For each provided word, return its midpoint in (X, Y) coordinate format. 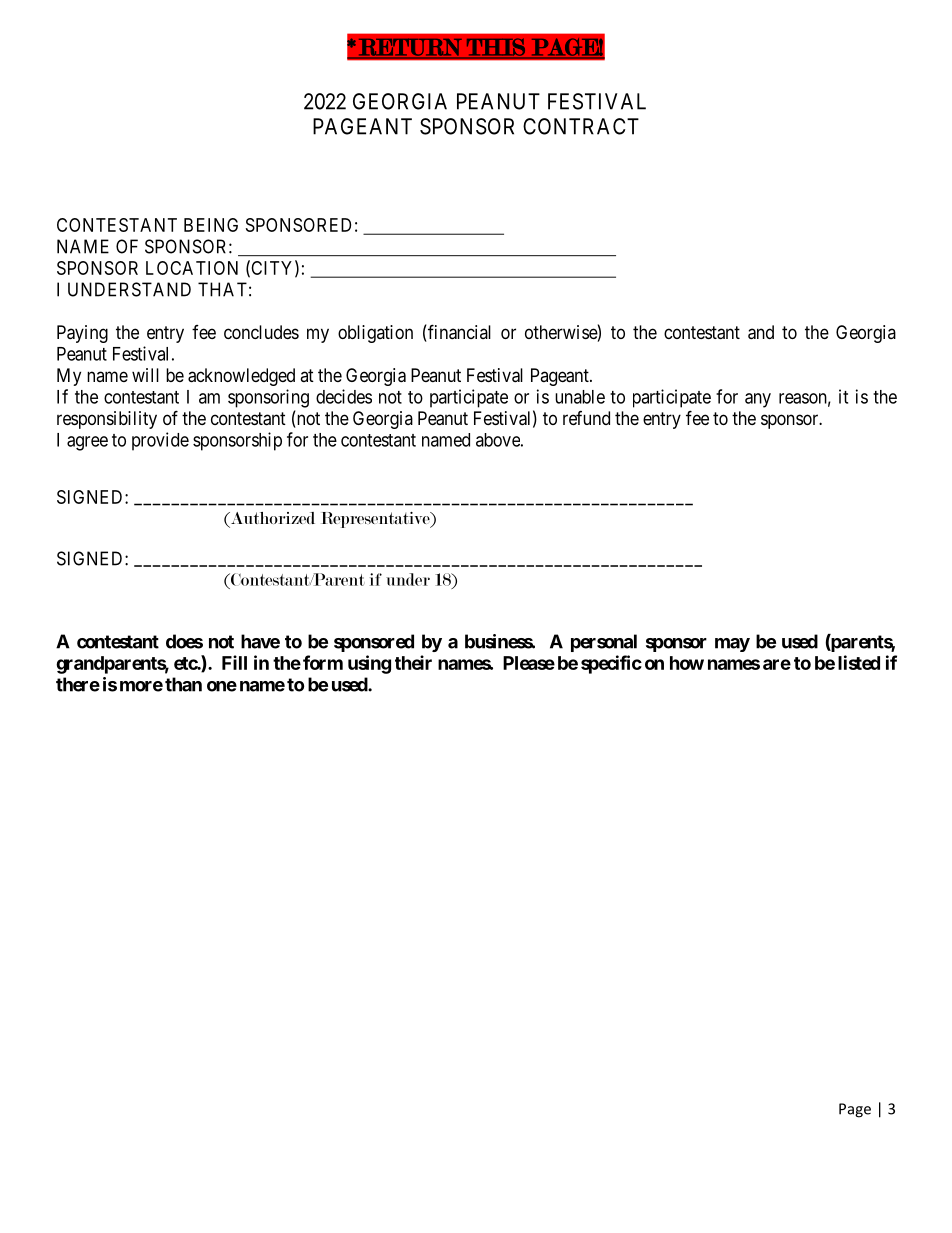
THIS (496, 48)
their (413, 662)
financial (458, 333)
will (145, 375)
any (758, 400)
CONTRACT (581, 126)
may (732, 645)
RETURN (410, 48)
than (183, 684)
